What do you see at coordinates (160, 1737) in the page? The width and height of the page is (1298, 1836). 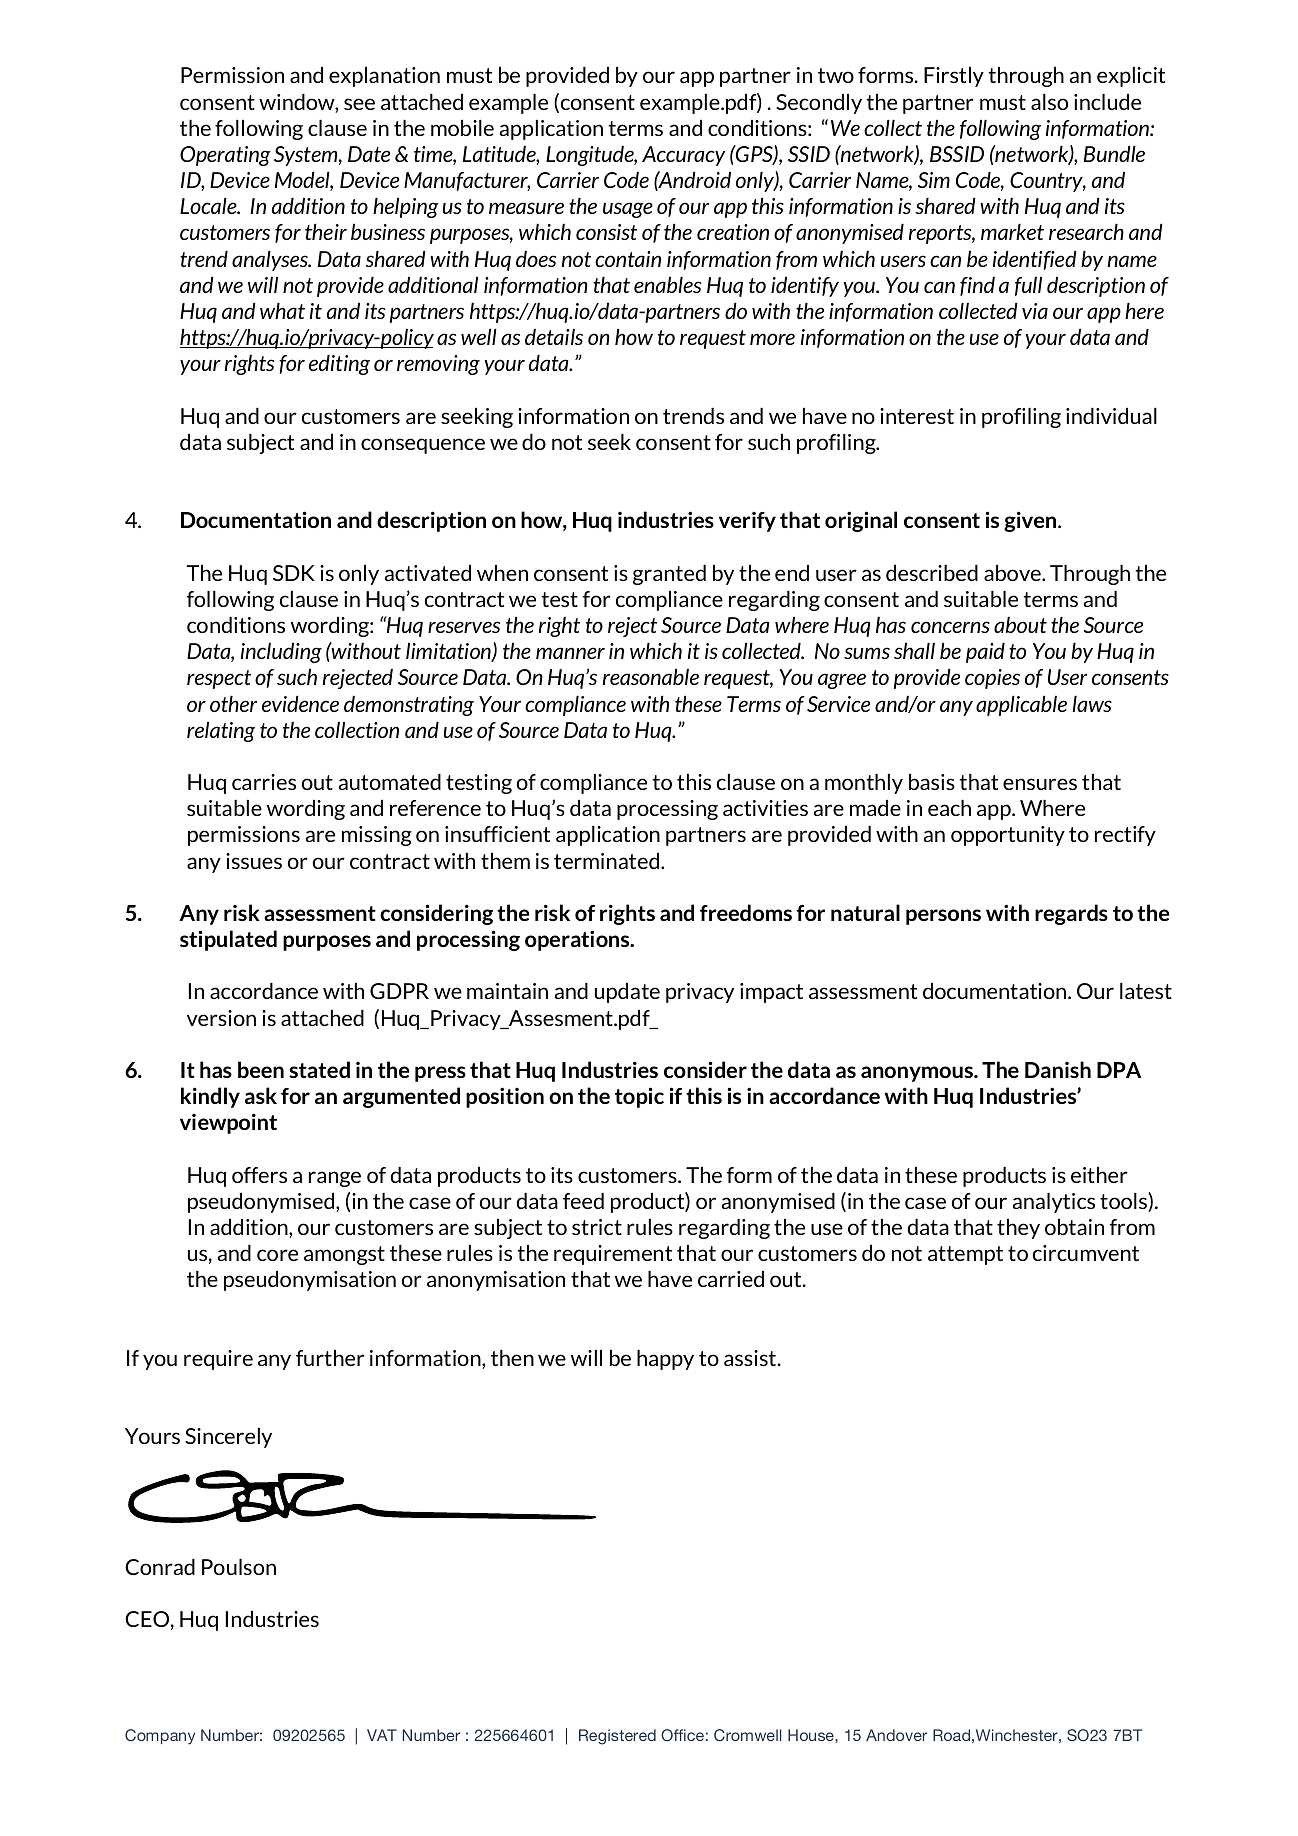 I see `Company` at bounding box center [160, 1737].
